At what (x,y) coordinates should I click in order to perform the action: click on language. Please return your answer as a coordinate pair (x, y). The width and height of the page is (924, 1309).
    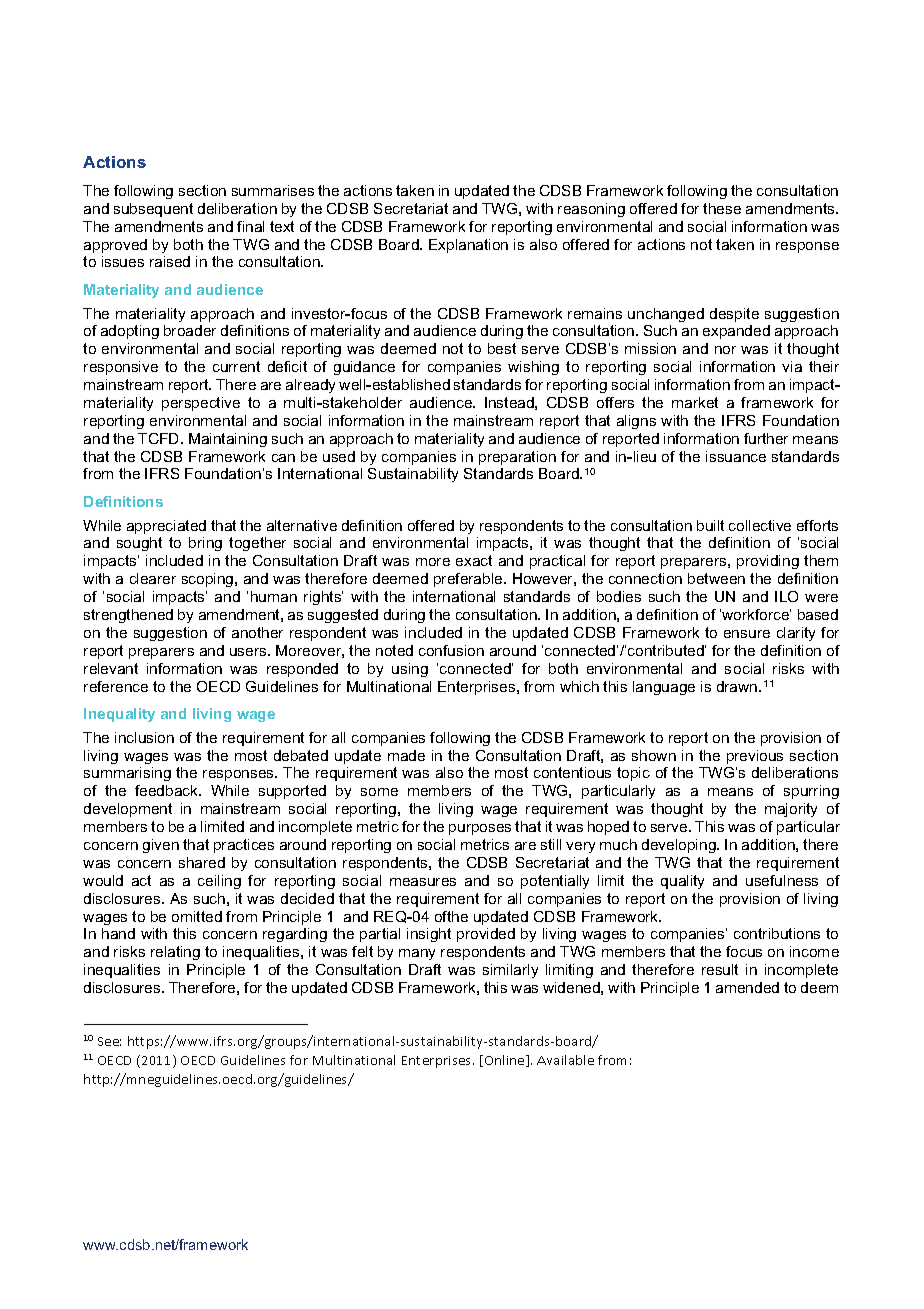
    Looking at the image, I should click on (664, 688).
